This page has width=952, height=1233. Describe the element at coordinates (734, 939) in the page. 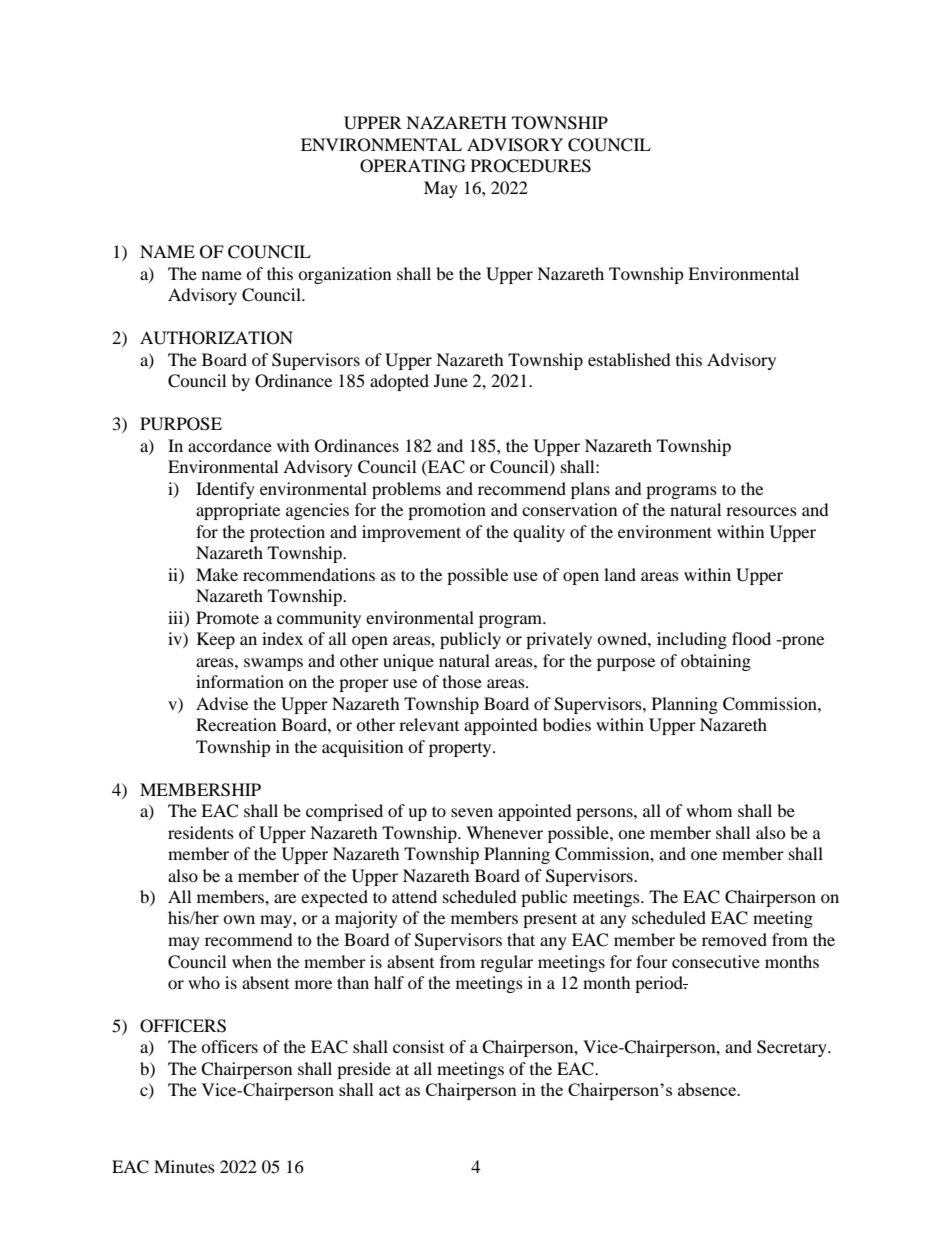

I see `removed` at that location.
